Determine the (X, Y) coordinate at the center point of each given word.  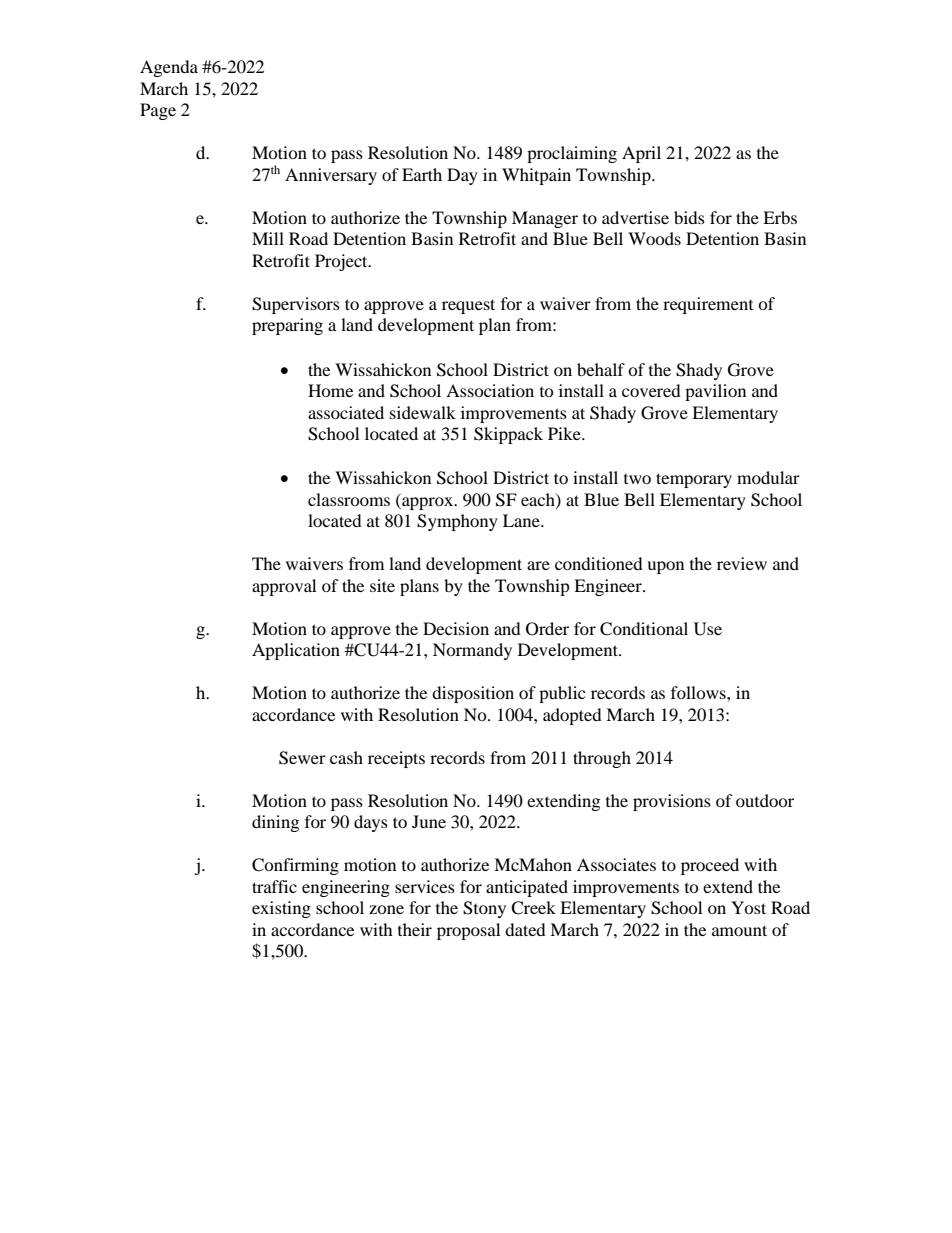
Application (296, 651)
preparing (287, 326)
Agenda (169, 68)
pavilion (715, 392)
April (641, 154)
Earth (422, 174)
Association (490, 390)
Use (708, 629)
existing (281, 909)
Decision (456, 628)
